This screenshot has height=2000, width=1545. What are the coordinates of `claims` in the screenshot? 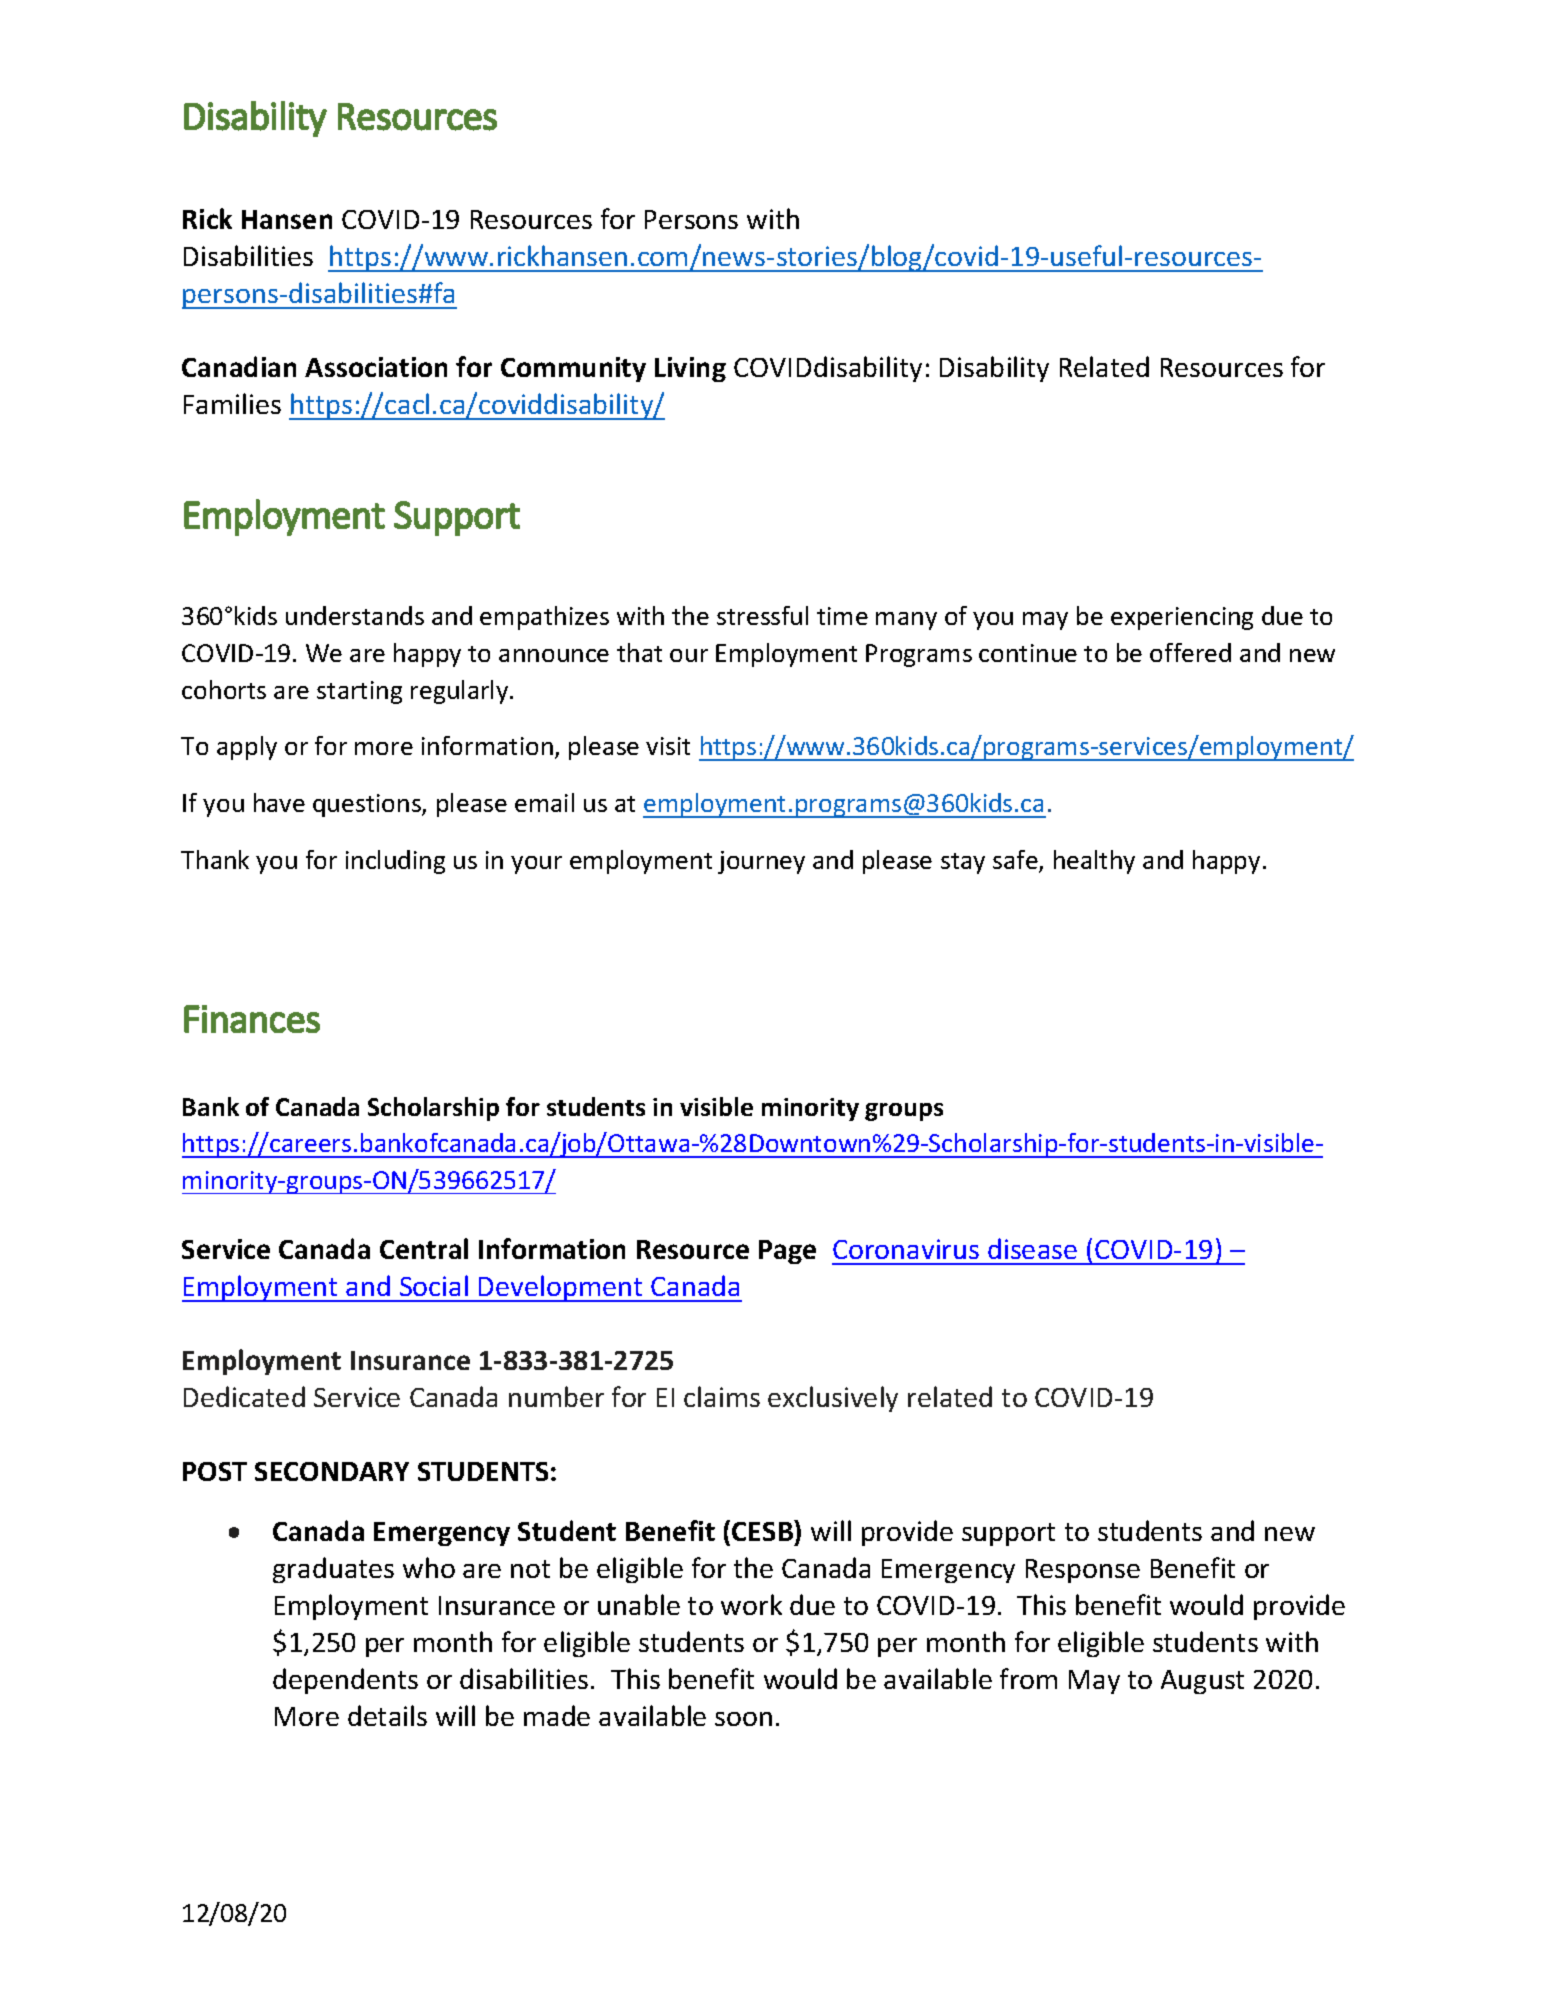 It's located at (722, 1396).
